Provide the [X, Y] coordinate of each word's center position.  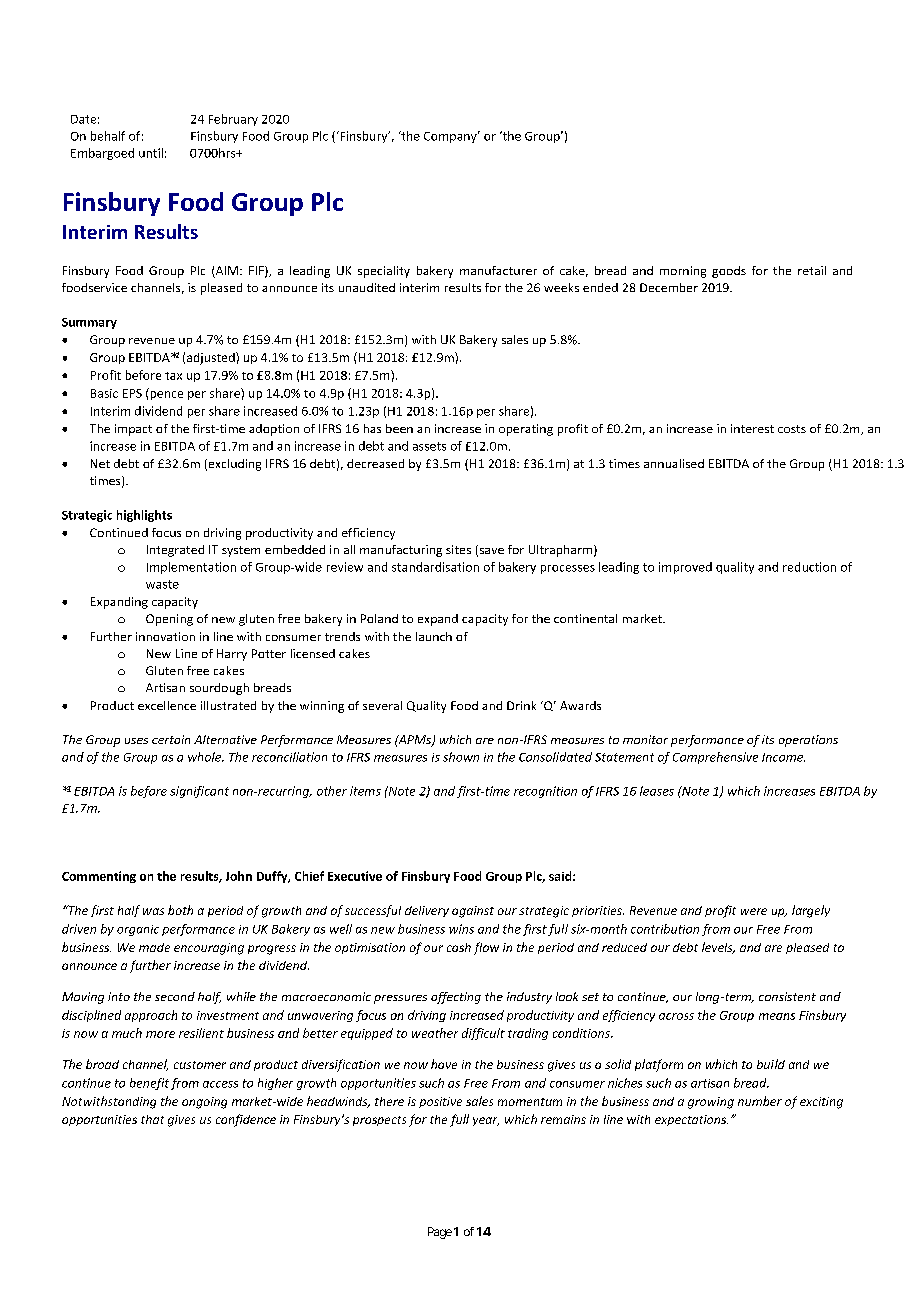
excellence [167, 705]
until [151, 153]
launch [434, 636]
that [152, 1119]
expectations [691, 1120]
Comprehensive [715, 758]
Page [440, 1233]
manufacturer [498, 270]
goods [729, 272]
